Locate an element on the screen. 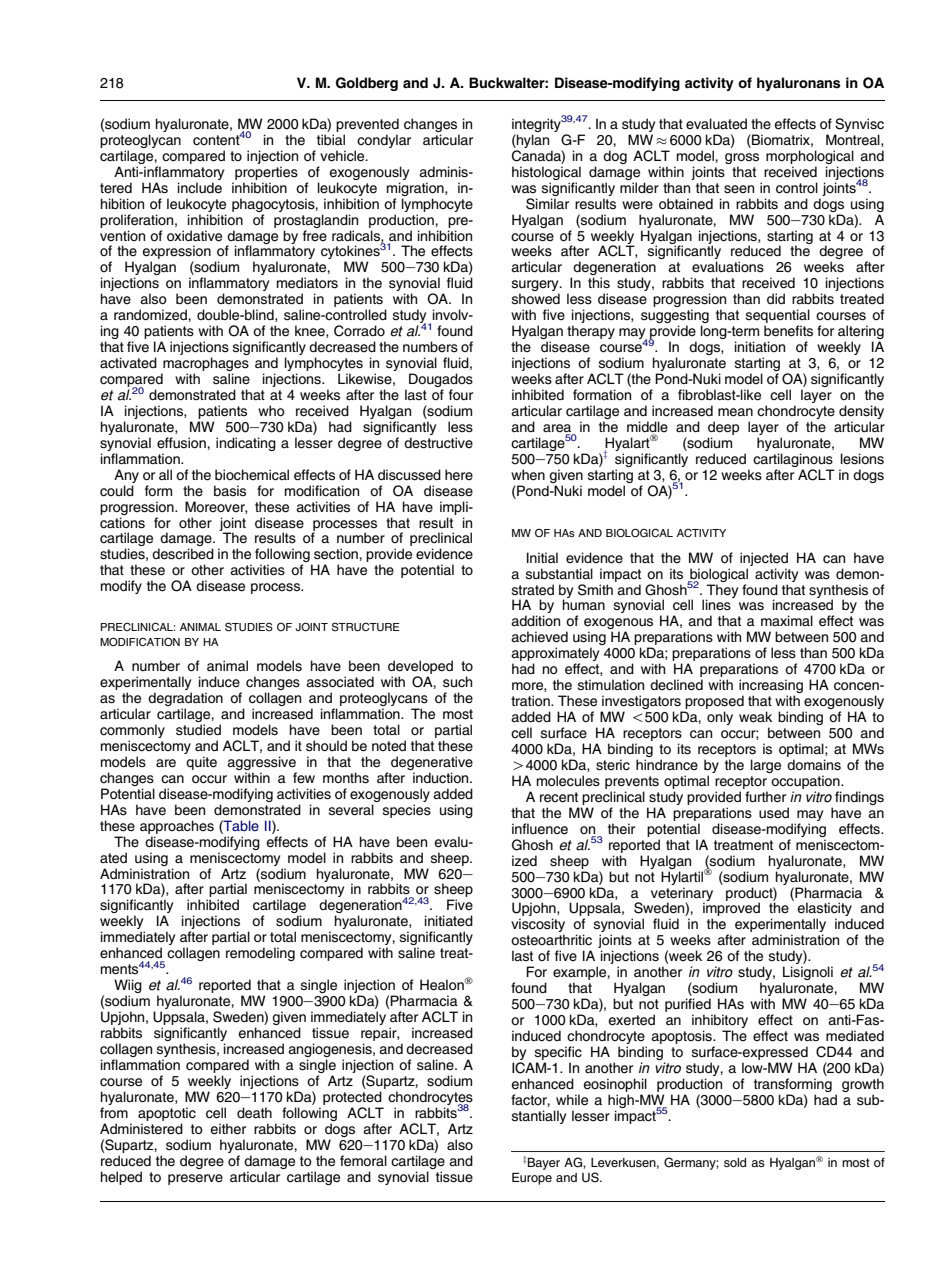 This screenshot has width=952, height=1271. include is located at coordinates (200, 188).
